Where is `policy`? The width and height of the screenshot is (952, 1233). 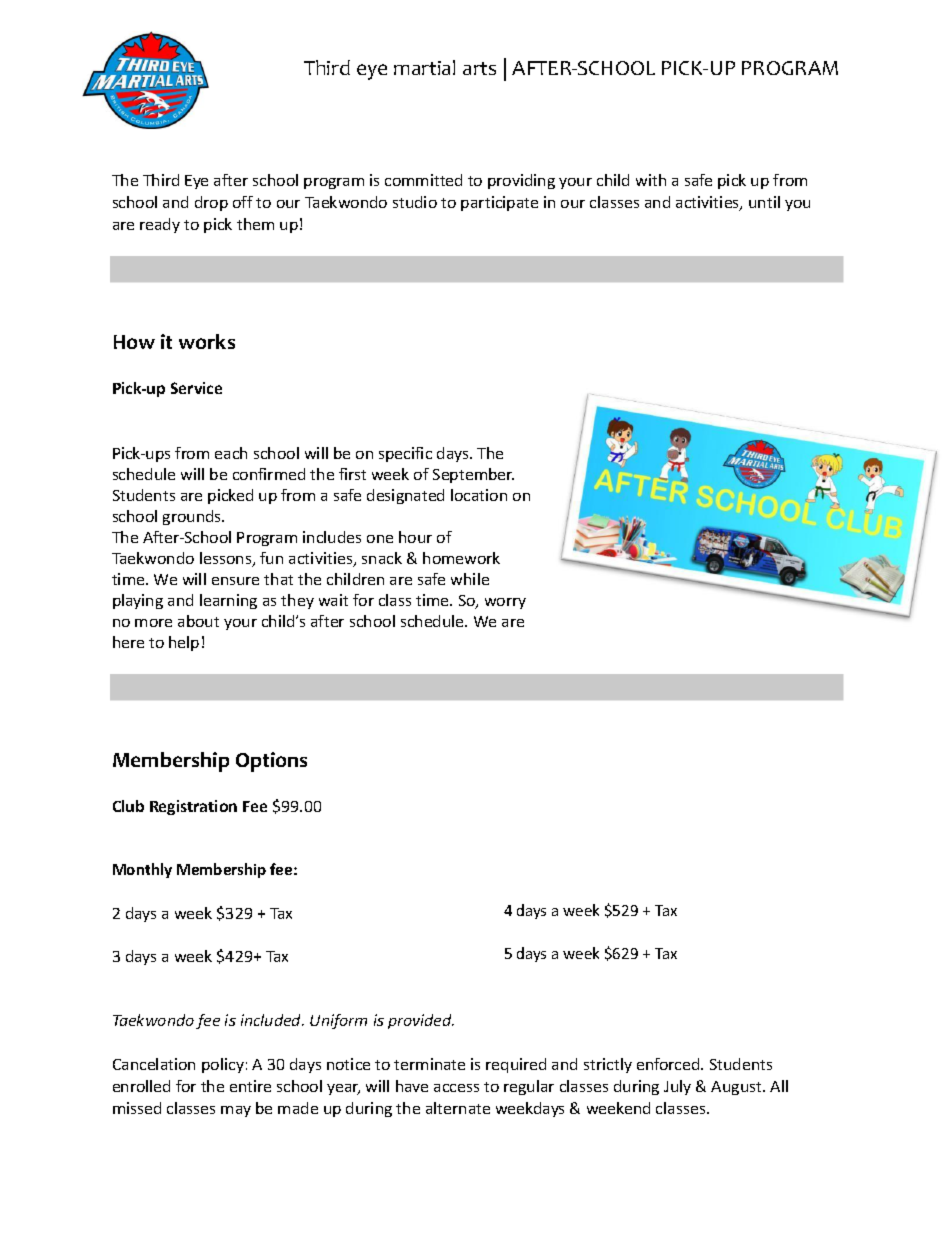
policy is located at coordinates (223, 1065).
